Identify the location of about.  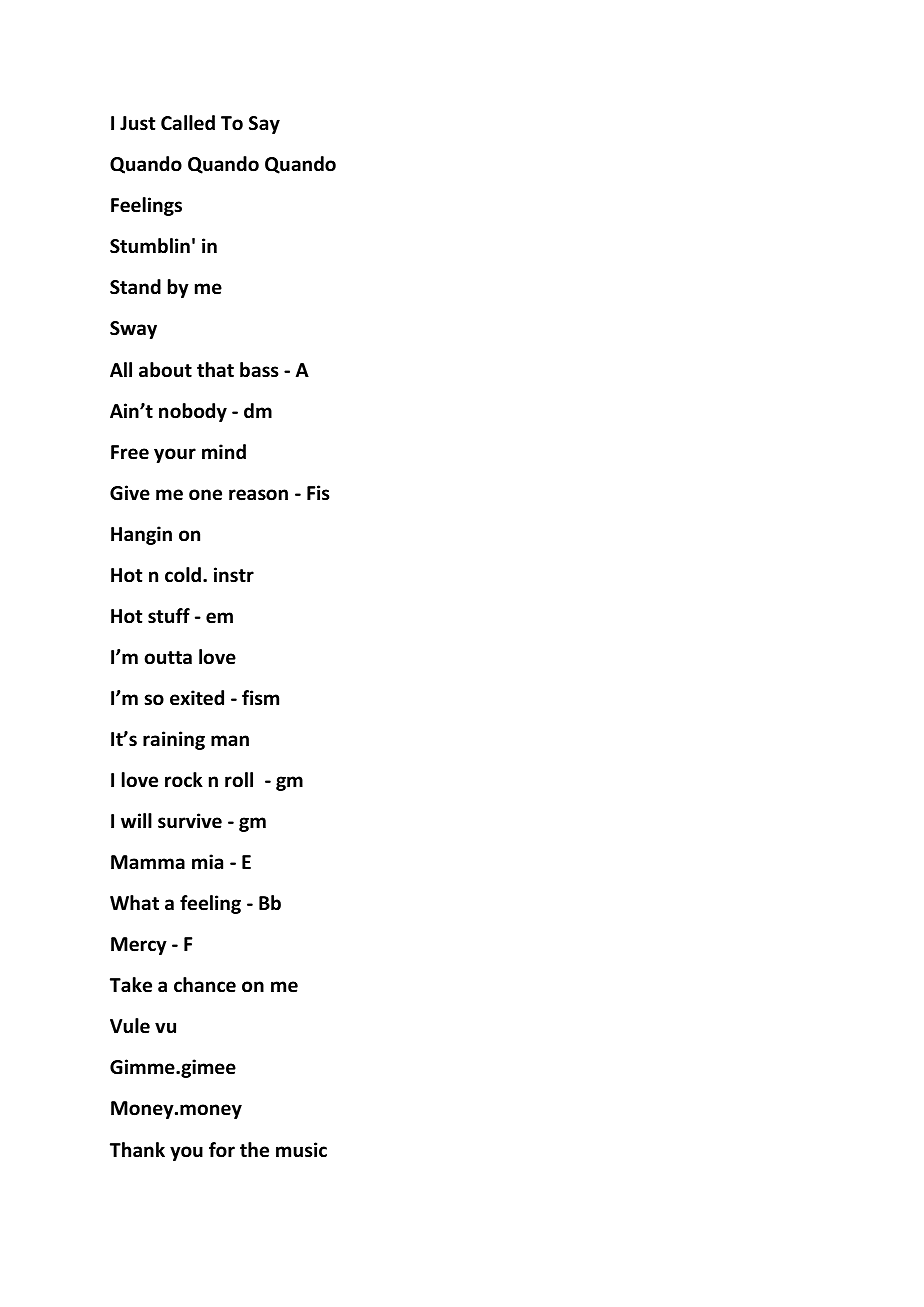
(165, 370).
